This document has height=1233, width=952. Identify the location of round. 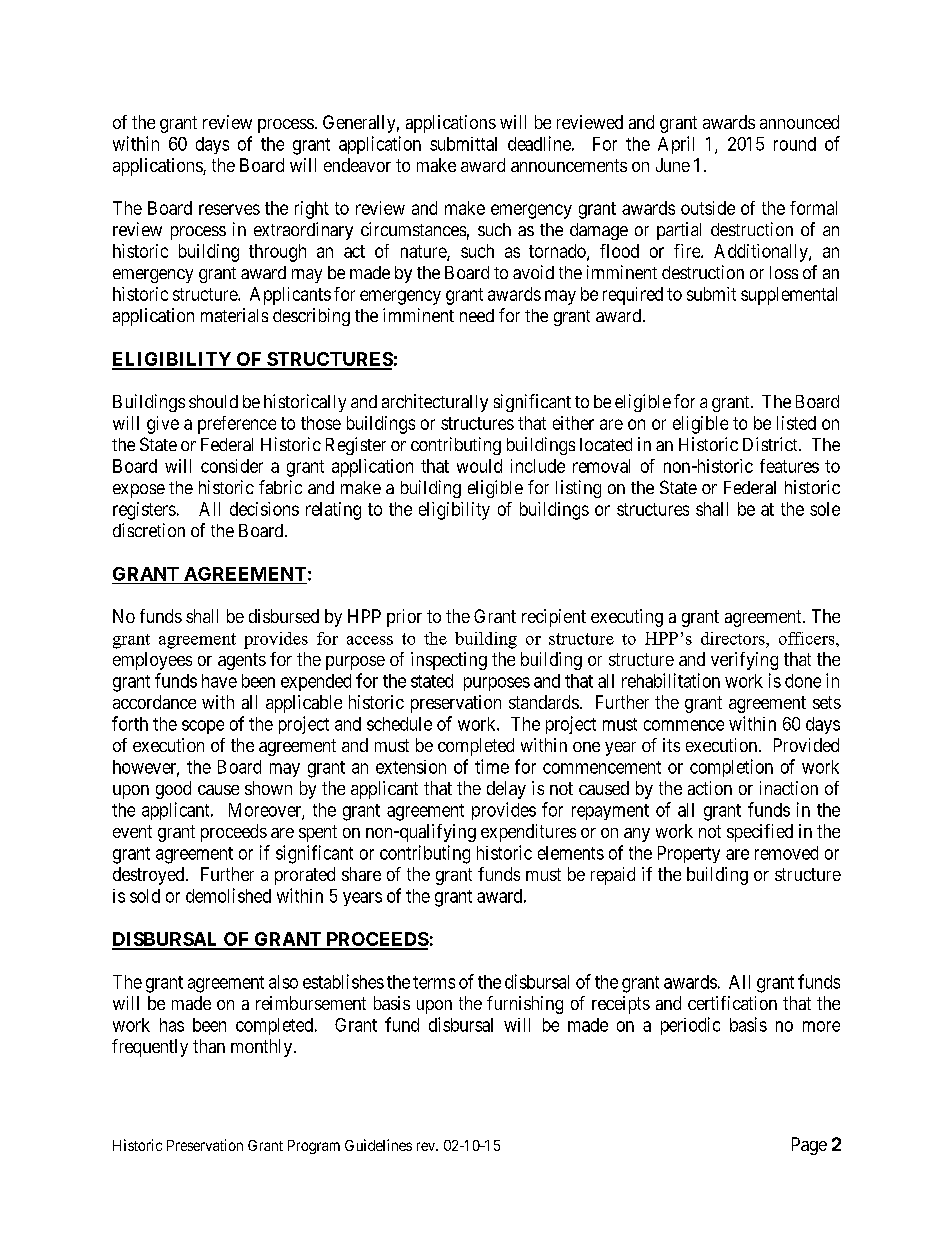
(795, 144).
